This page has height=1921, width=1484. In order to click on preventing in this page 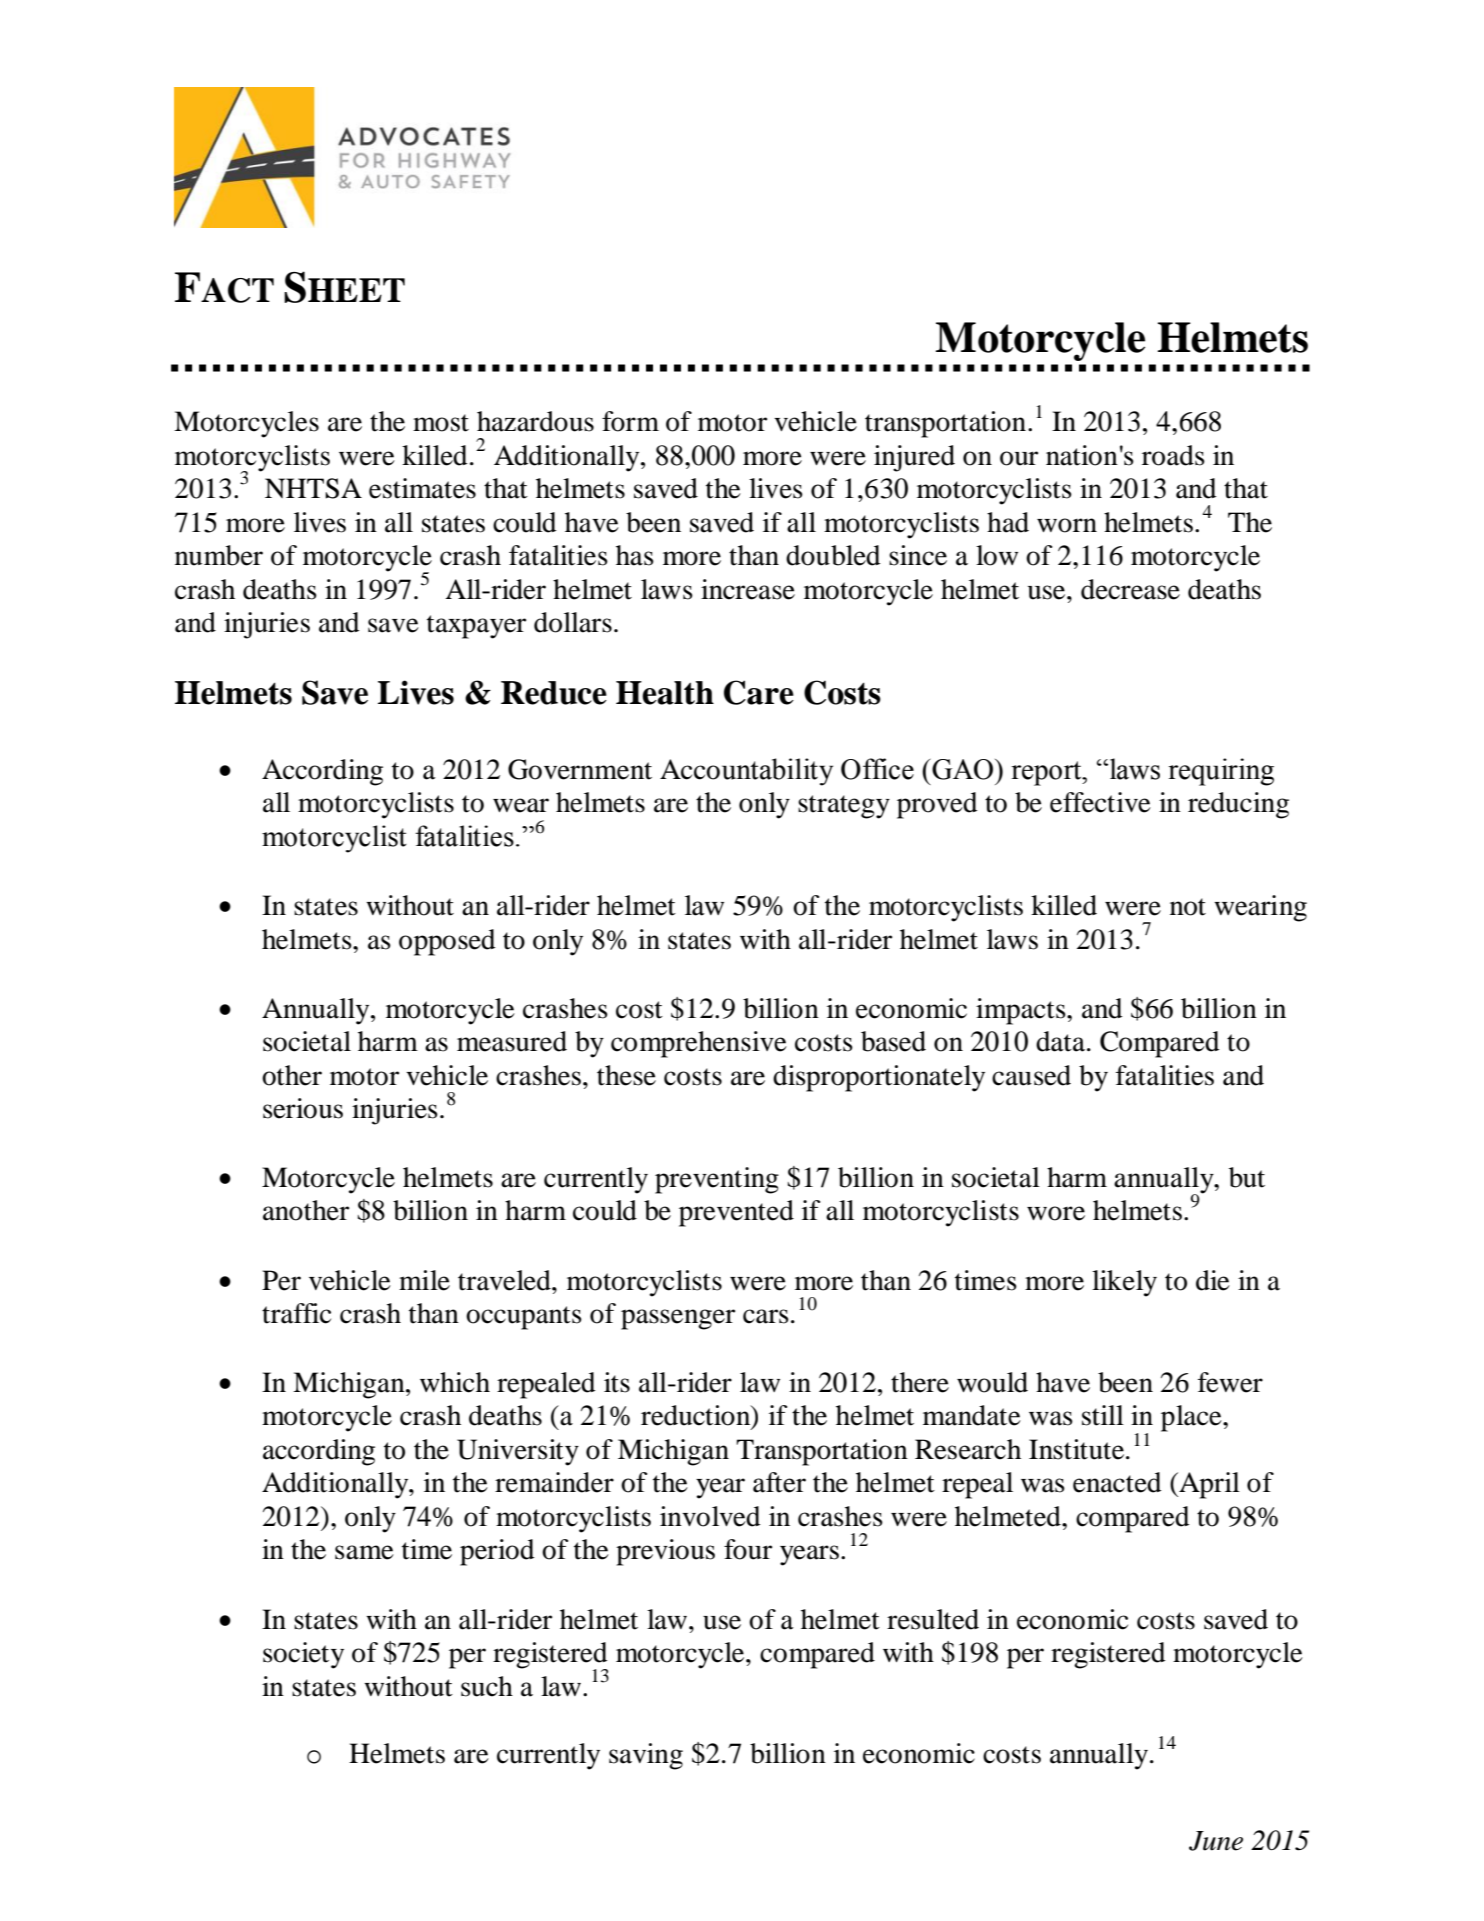, I will do `click(717, 1180)`.
